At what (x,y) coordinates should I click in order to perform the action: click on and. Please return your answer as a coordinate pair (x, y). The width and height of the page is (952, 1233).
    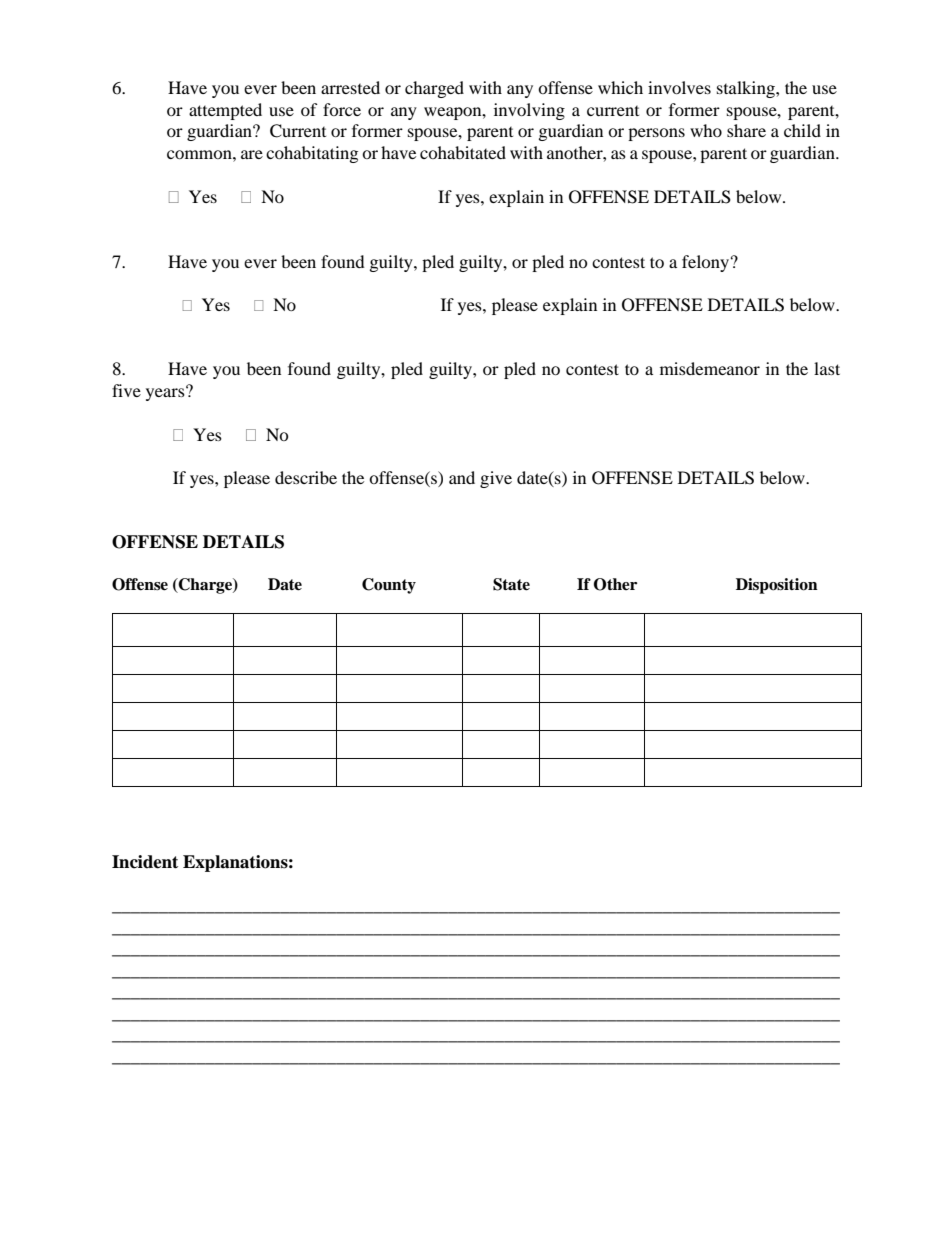
    Looking at the image, I should click on (462, 477).
